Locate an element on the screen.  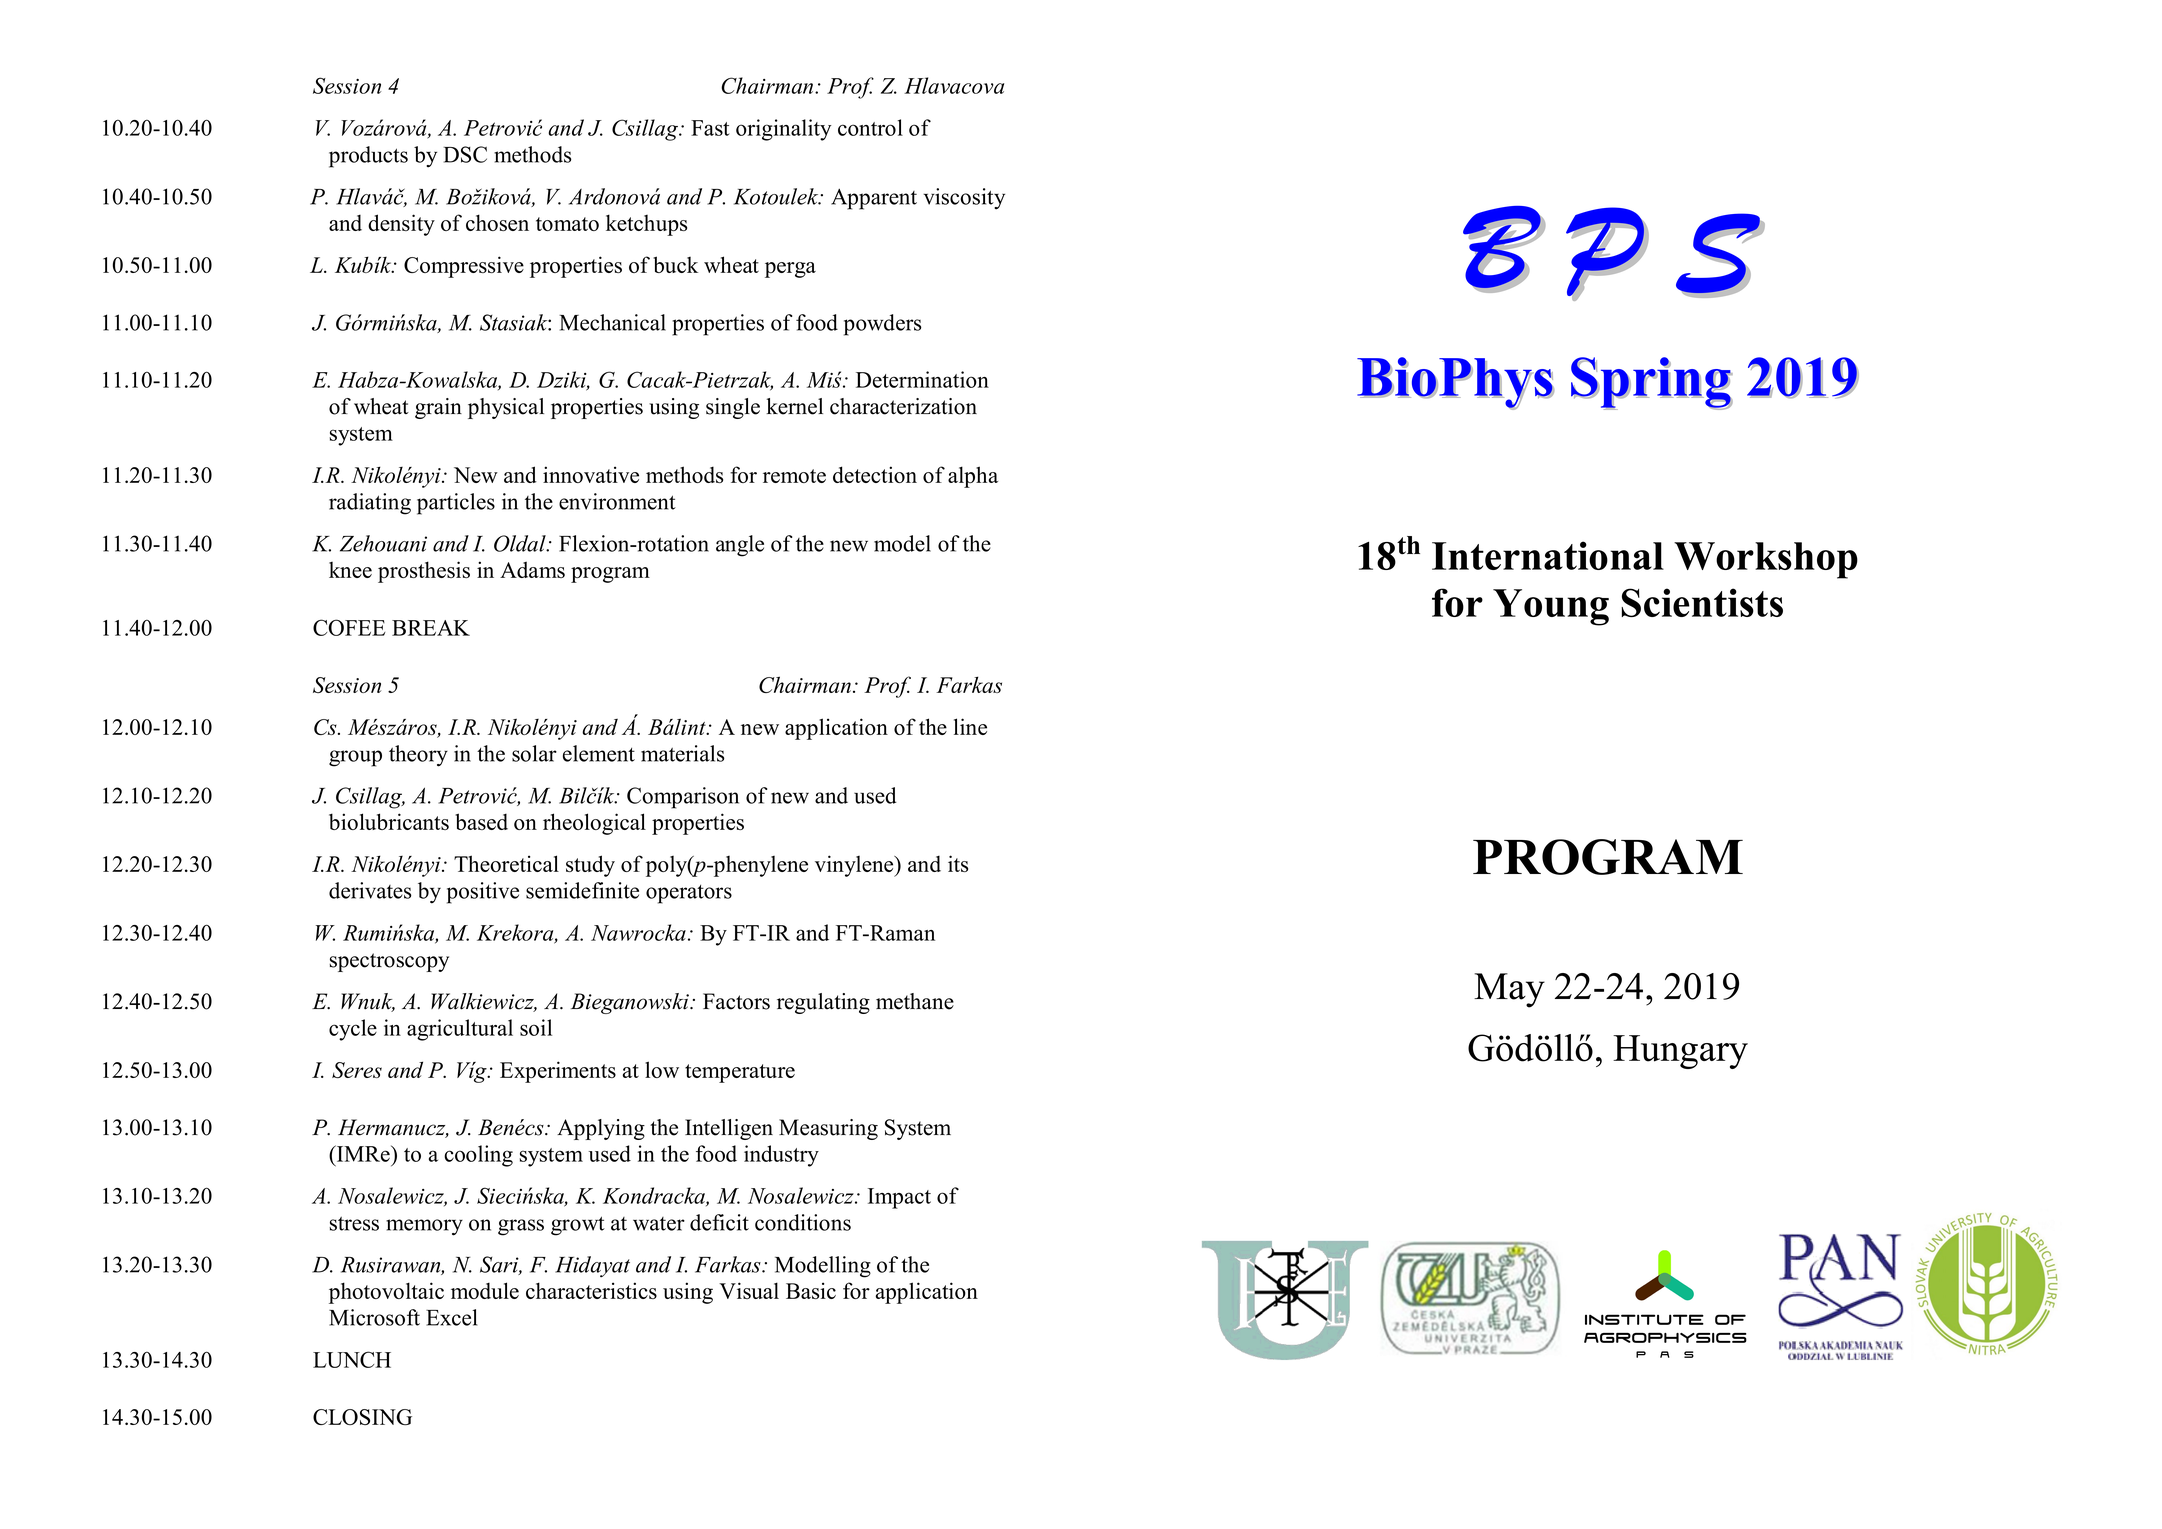
line is located at coordinates (970, 726).
